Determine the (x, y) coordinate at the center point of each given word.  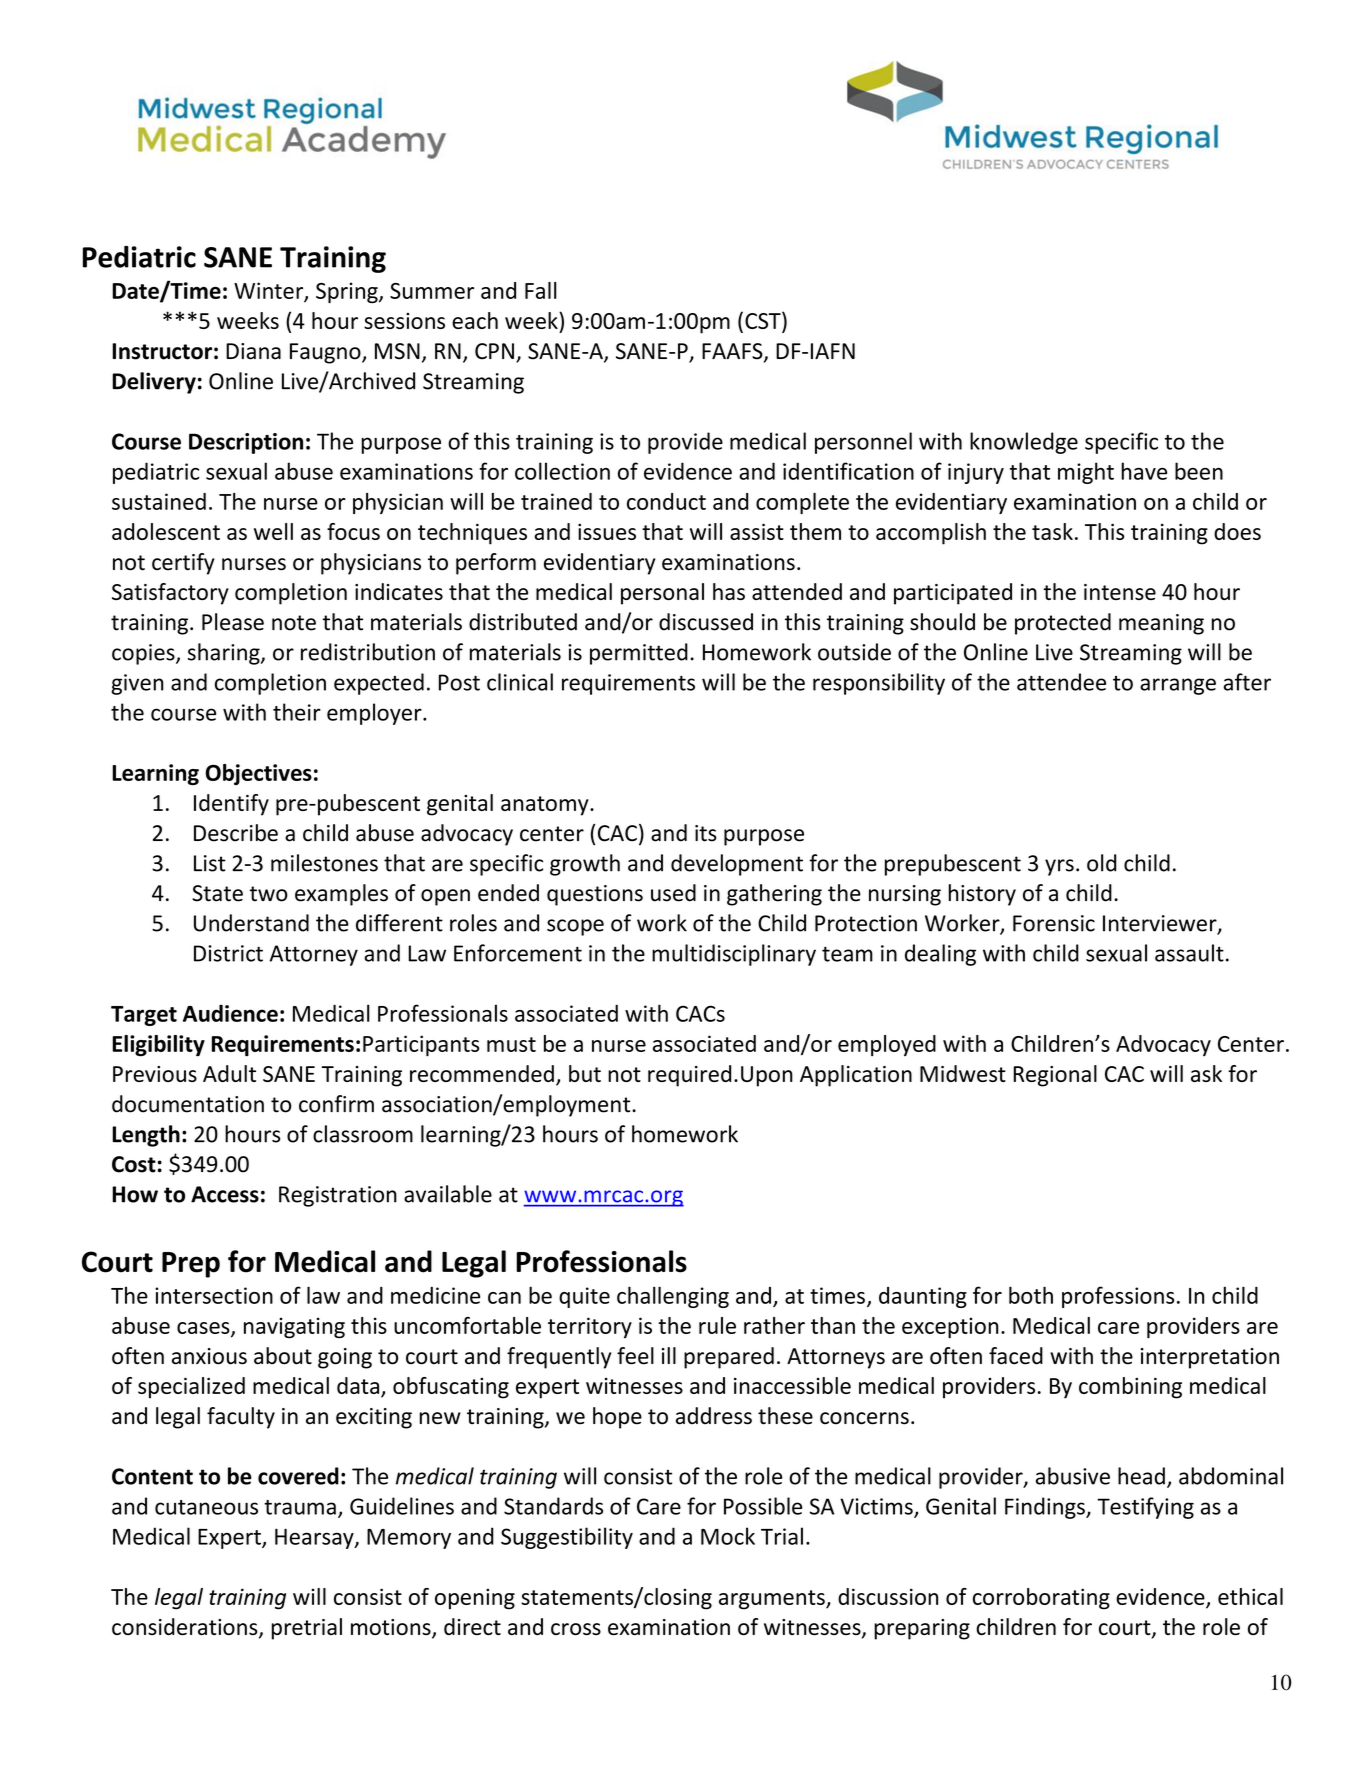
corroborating (1041, 1599)
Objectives (259, 774)
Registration (338, 1196)
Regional (1055, 1076)
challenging (673, 1297)
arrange (1178, 686)
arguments (773, 1600)
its (706, 833)
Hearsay (315, 1538)
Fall (541, 290)
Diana (253, 351)
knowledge (1024, 443)
